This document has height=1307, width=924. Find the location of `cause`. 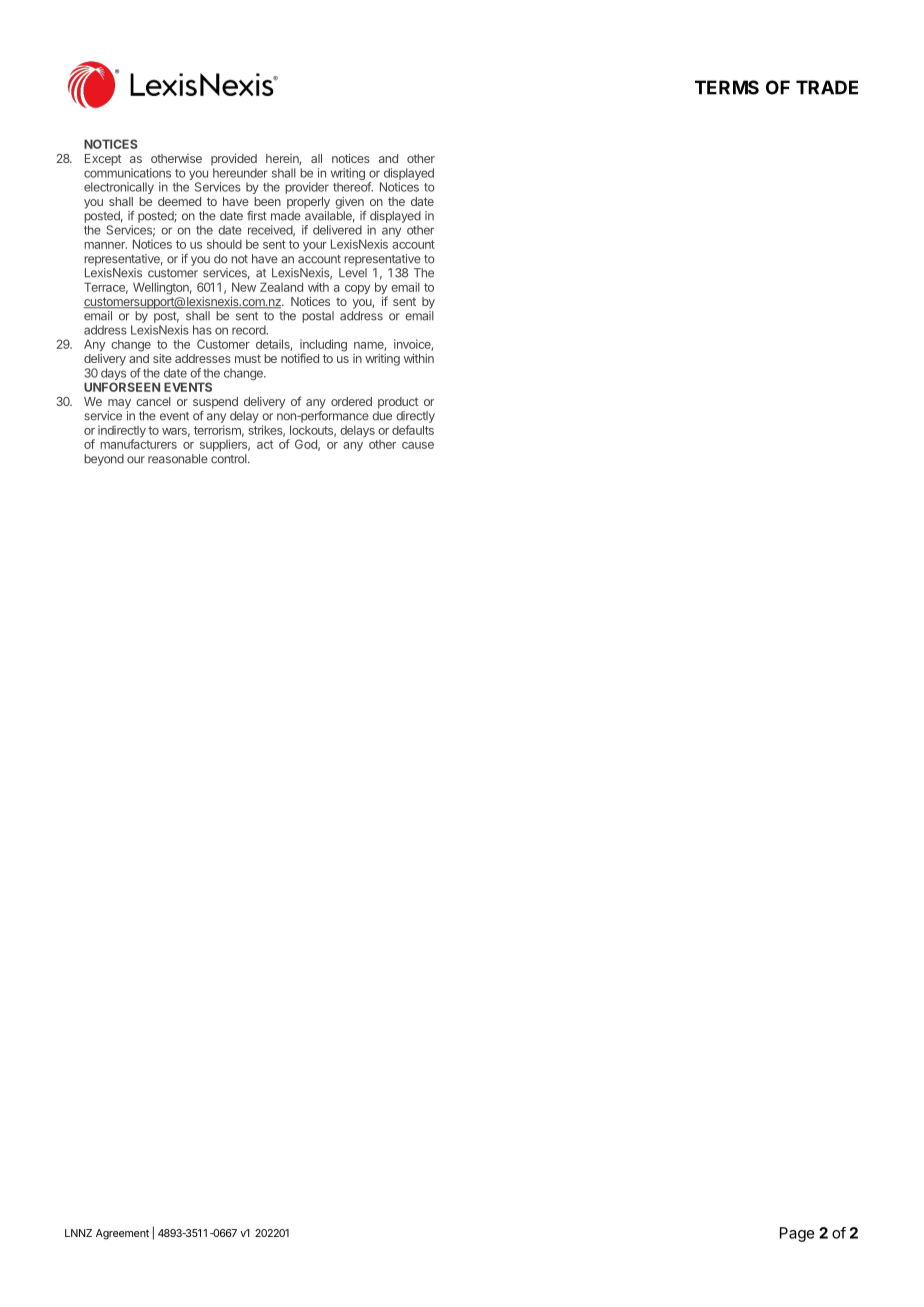

cause is located at coordinates (418, 445).
